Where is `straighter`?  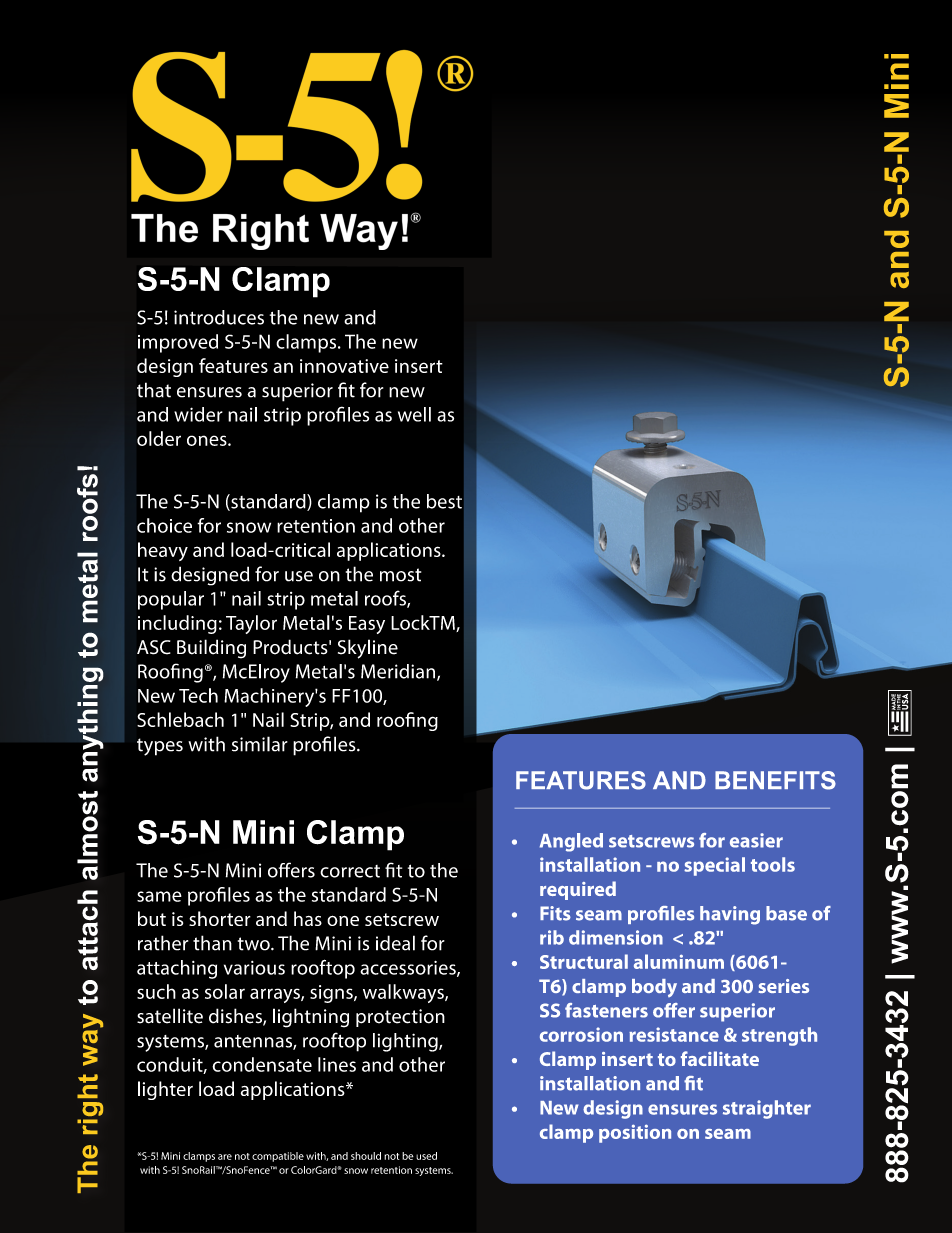 straighter is located at coordinates (767, 1109).
